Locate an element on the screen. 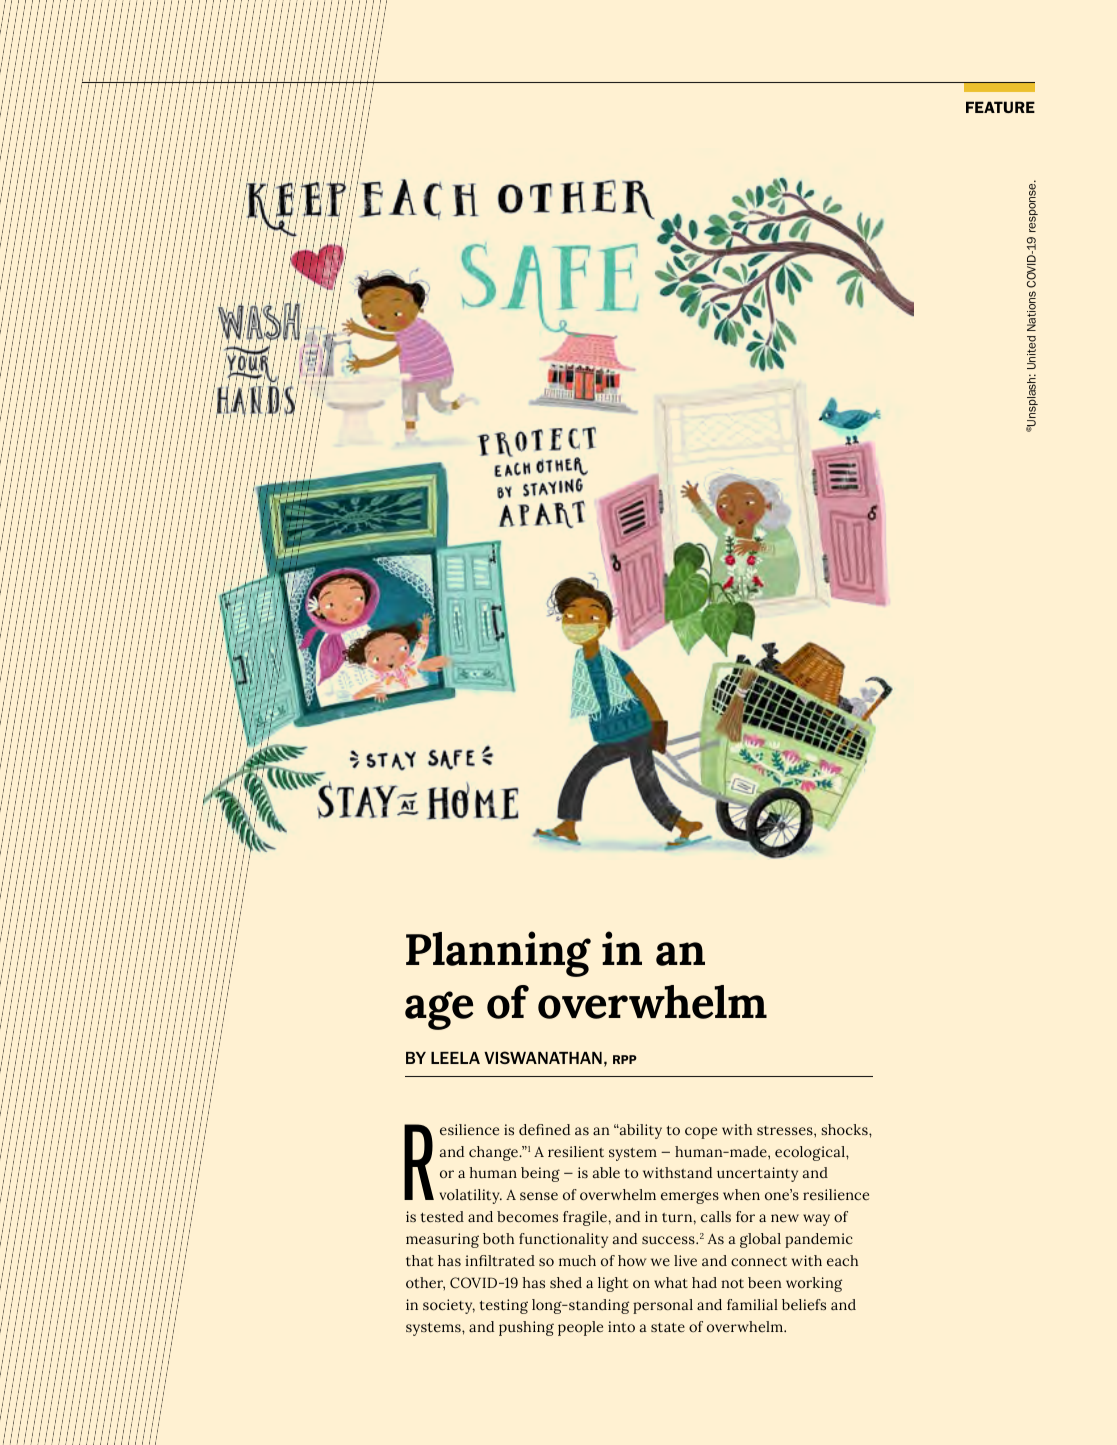 This screenshot has height=1445, width=1117. being is located at coordinates (540, 1174).
